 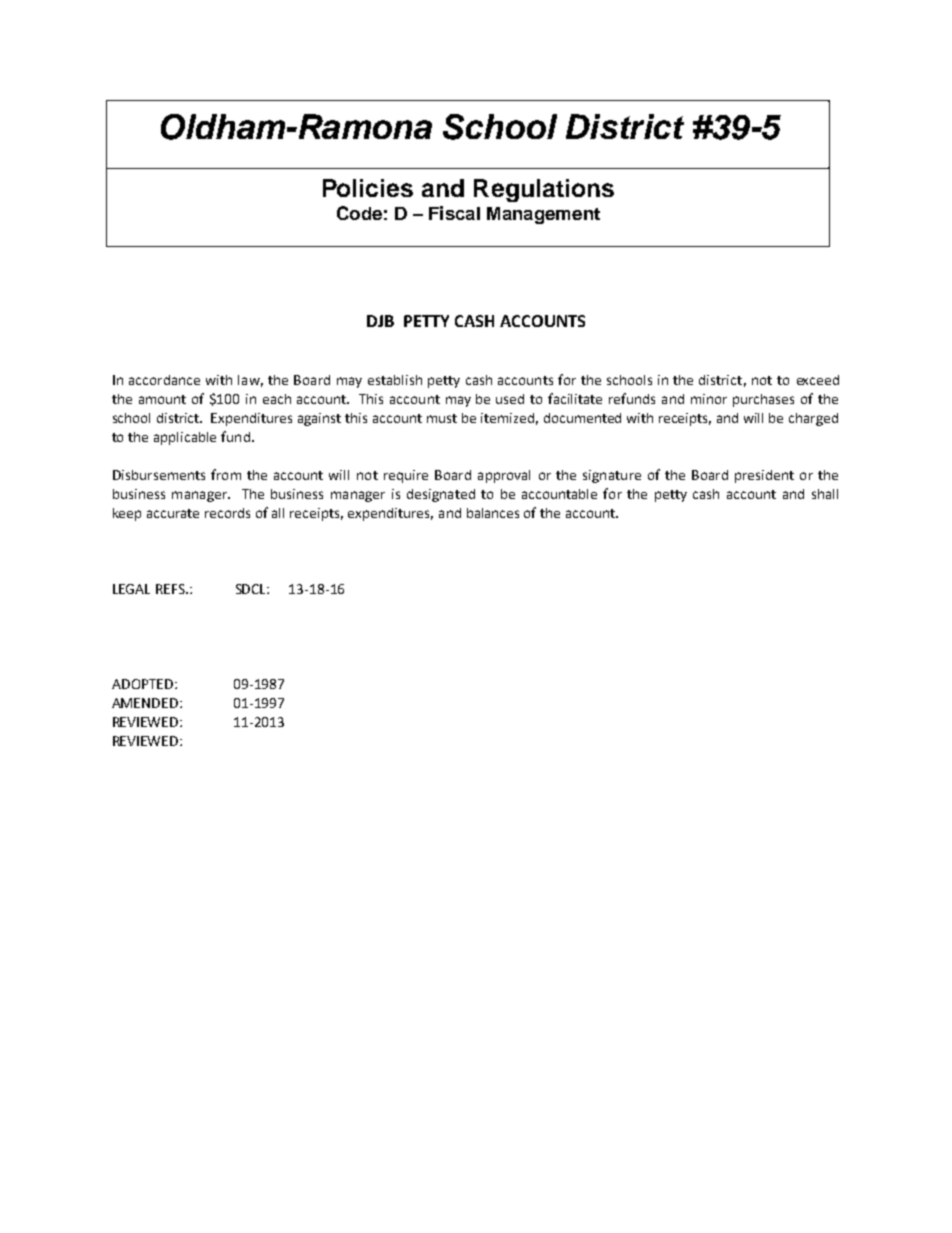 I want to click on must, so click(x=442, y=418).
